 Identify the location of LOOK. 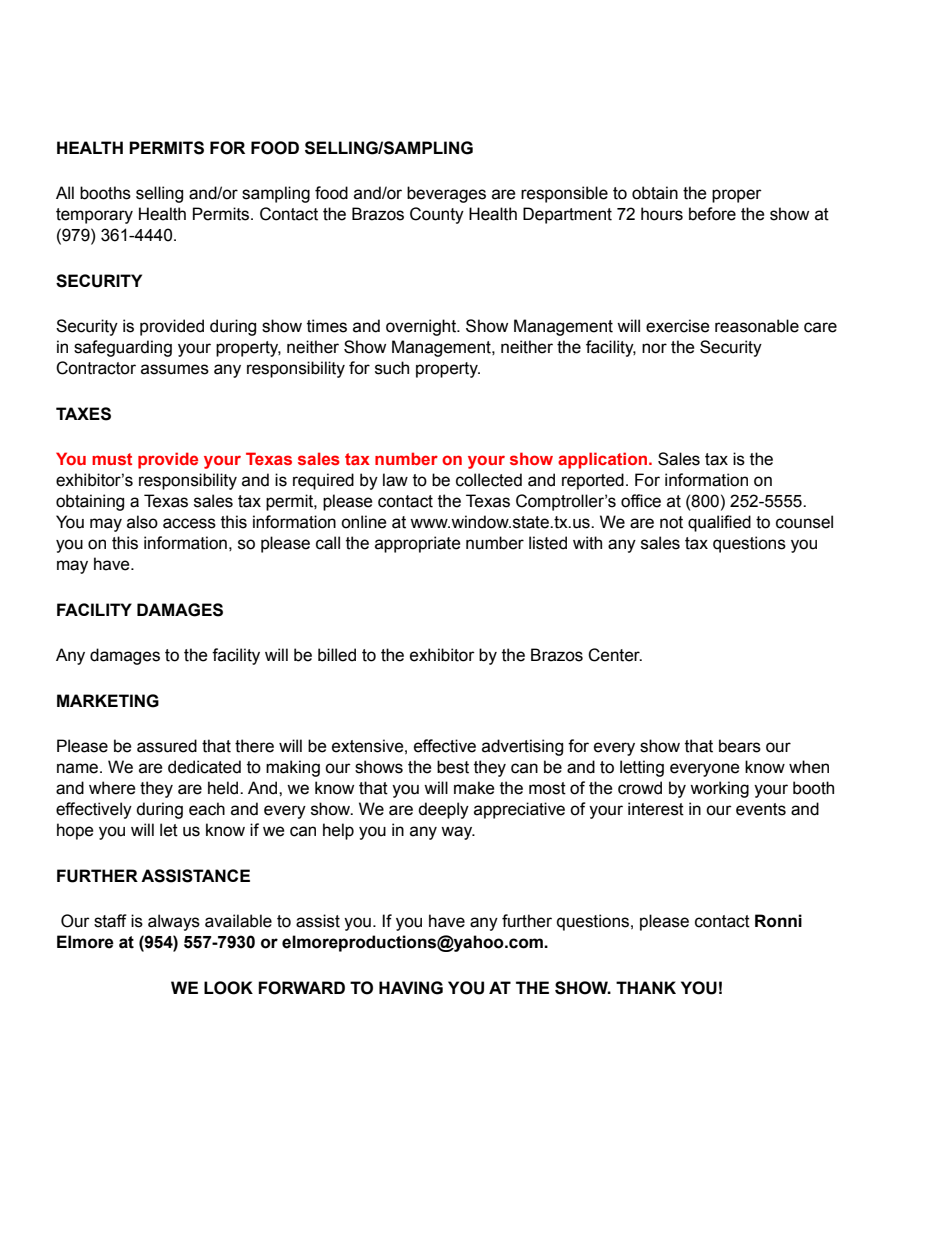
(228, 988).
